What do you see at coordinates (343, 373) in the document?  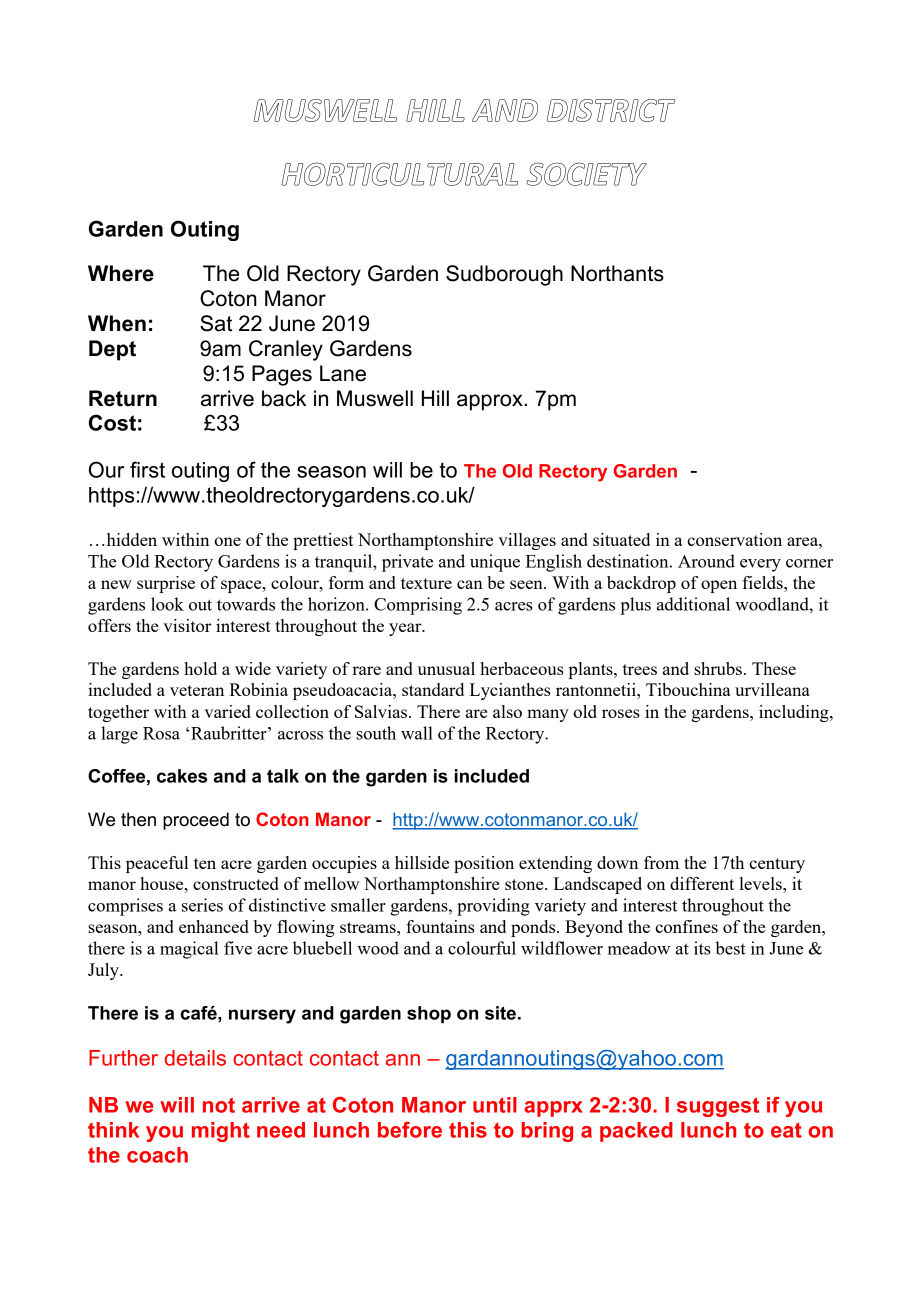 I see `Lane` at bounding box center [343, 373].
